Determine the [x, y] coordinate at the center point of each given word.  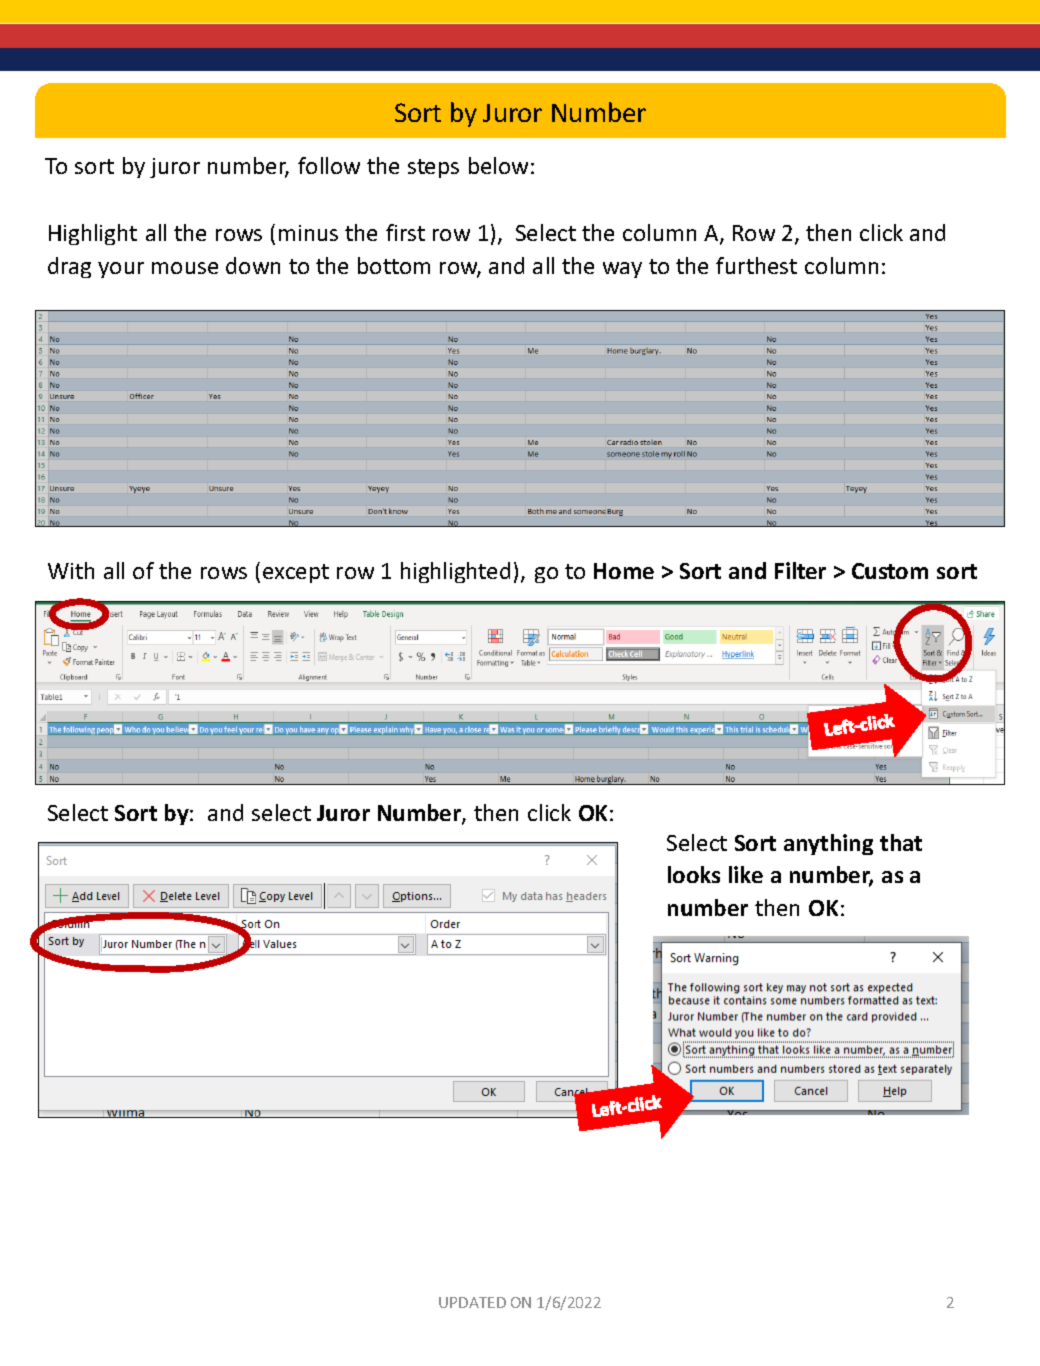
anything [828, 844]
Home [624, 571]
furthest [756, 265]
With [71, 570]
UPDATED [472, 1302]
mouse [185, 268]
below [498, 165]
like [746, 874]
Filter [800, 570]
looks [694, 874]
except [296, 573]
